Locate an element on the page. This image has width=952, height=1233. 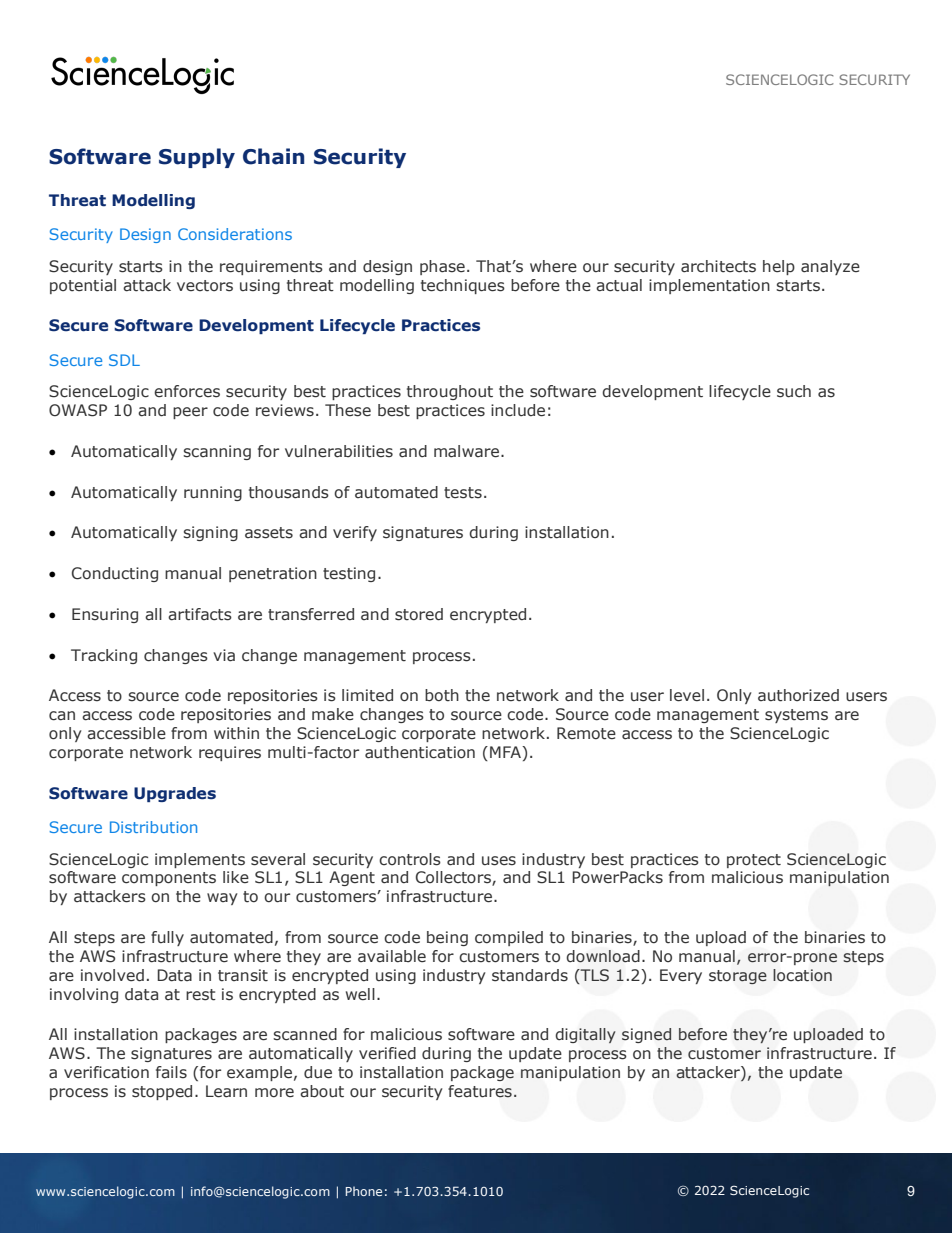
such is located at coordinates (794, 391).
